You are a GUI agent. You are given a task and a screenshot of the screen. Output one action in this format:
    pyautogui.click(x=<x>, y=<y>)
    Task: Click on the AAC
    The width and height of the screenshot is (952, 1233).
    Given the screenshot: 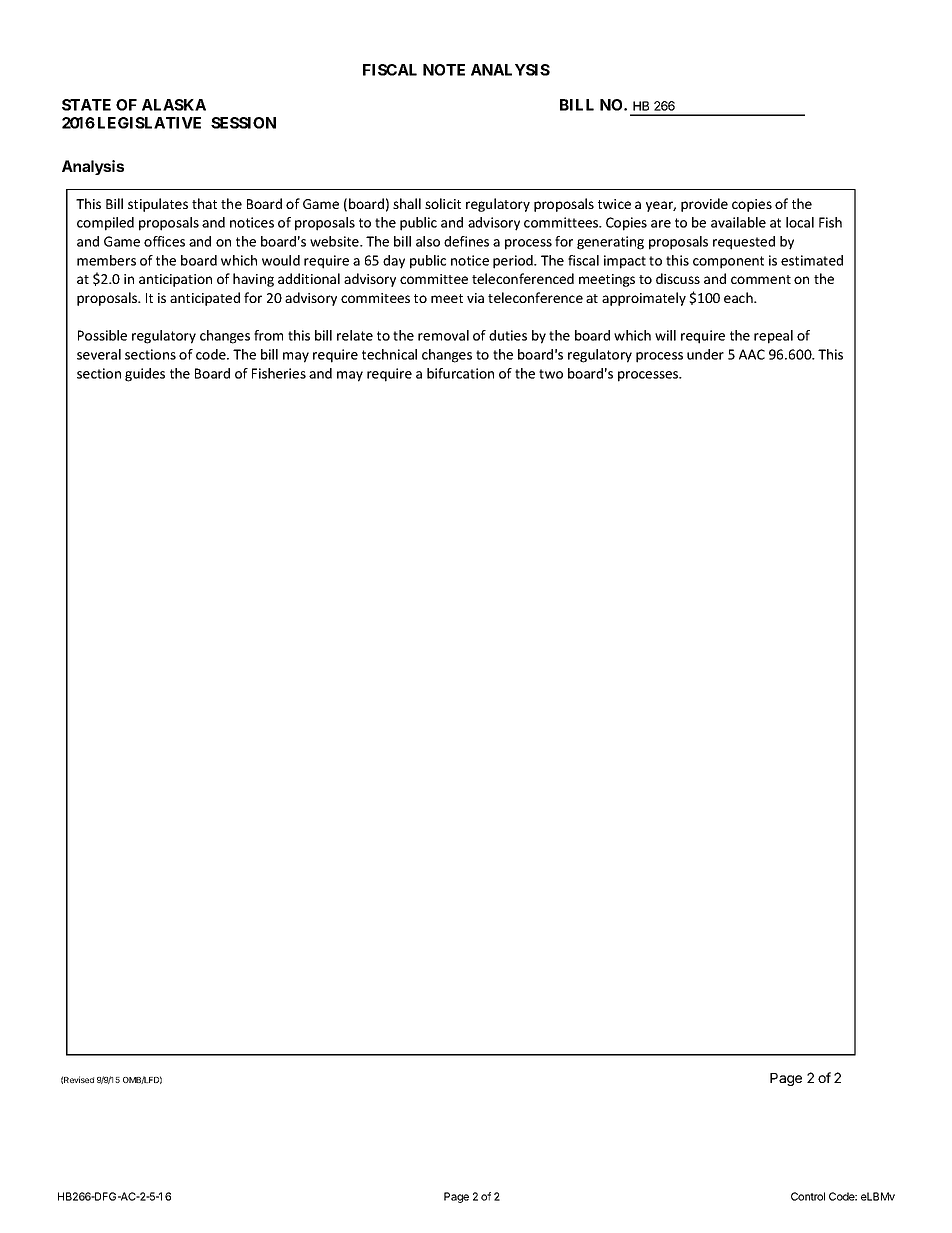 What is the action you would take?
    pyautogui.click(x=752, y=354)
